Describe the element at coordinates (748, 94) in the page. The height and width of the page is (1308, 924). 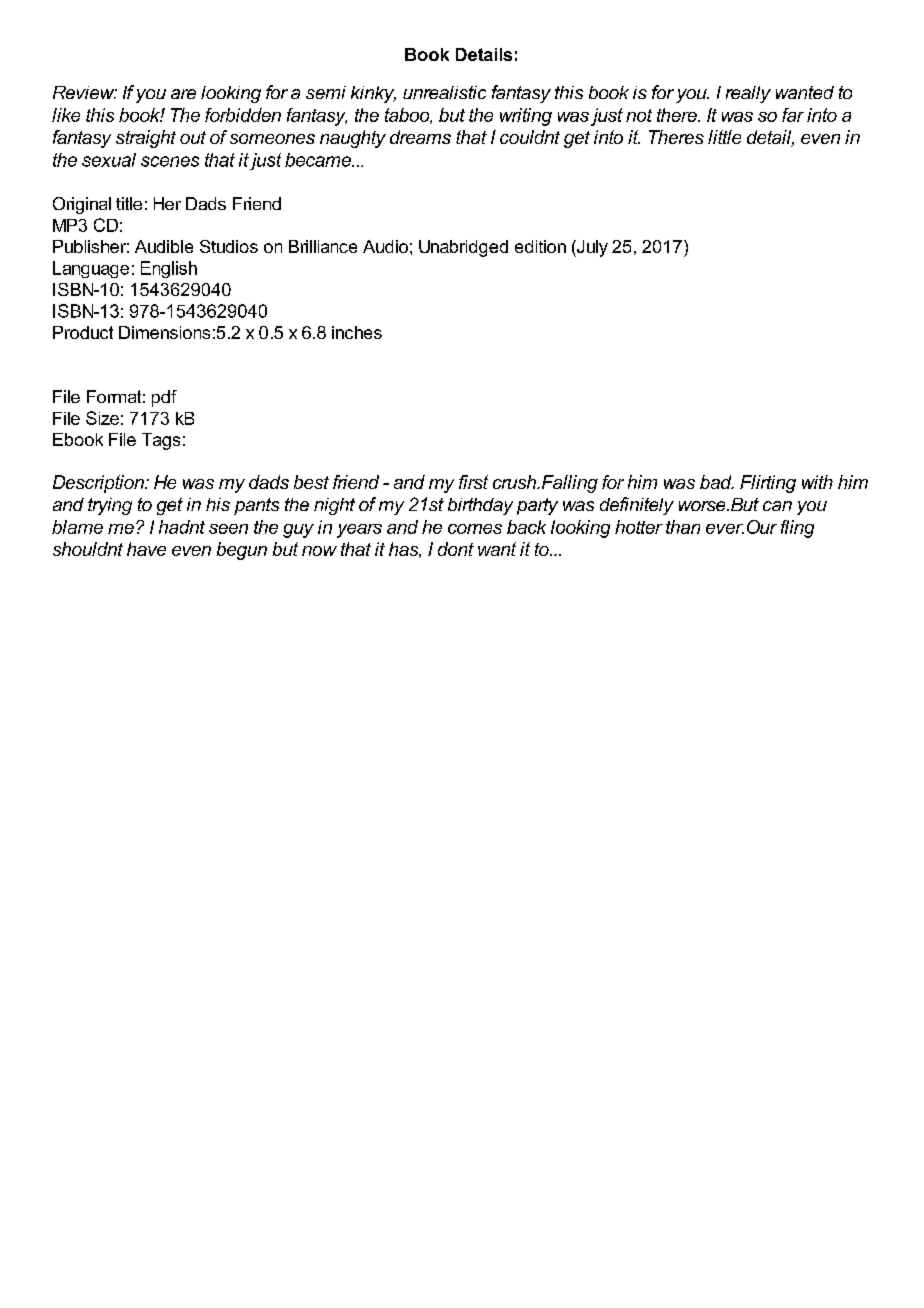
I see `really` at that location.
